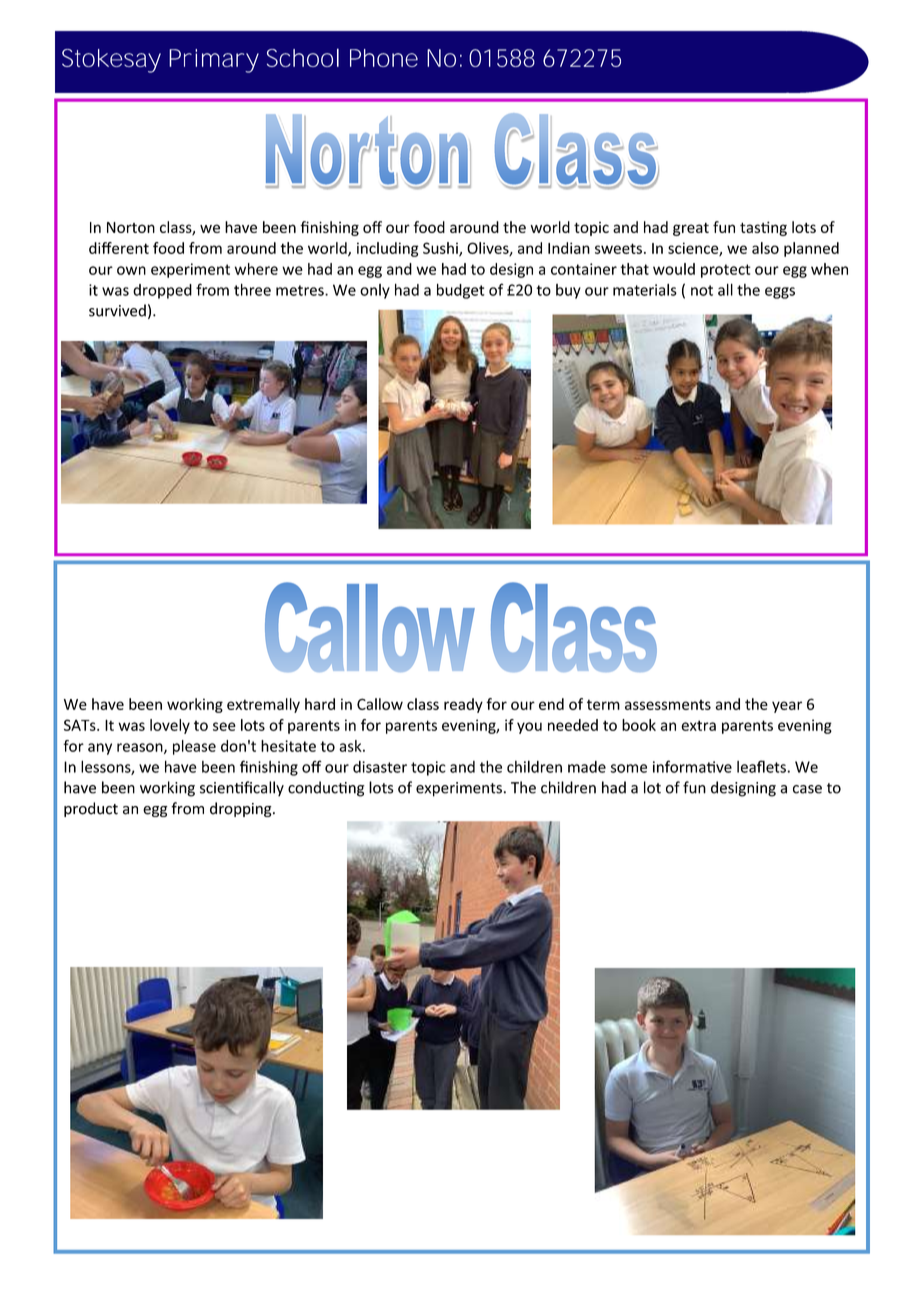  I want to click on also, so click(765, 248).
